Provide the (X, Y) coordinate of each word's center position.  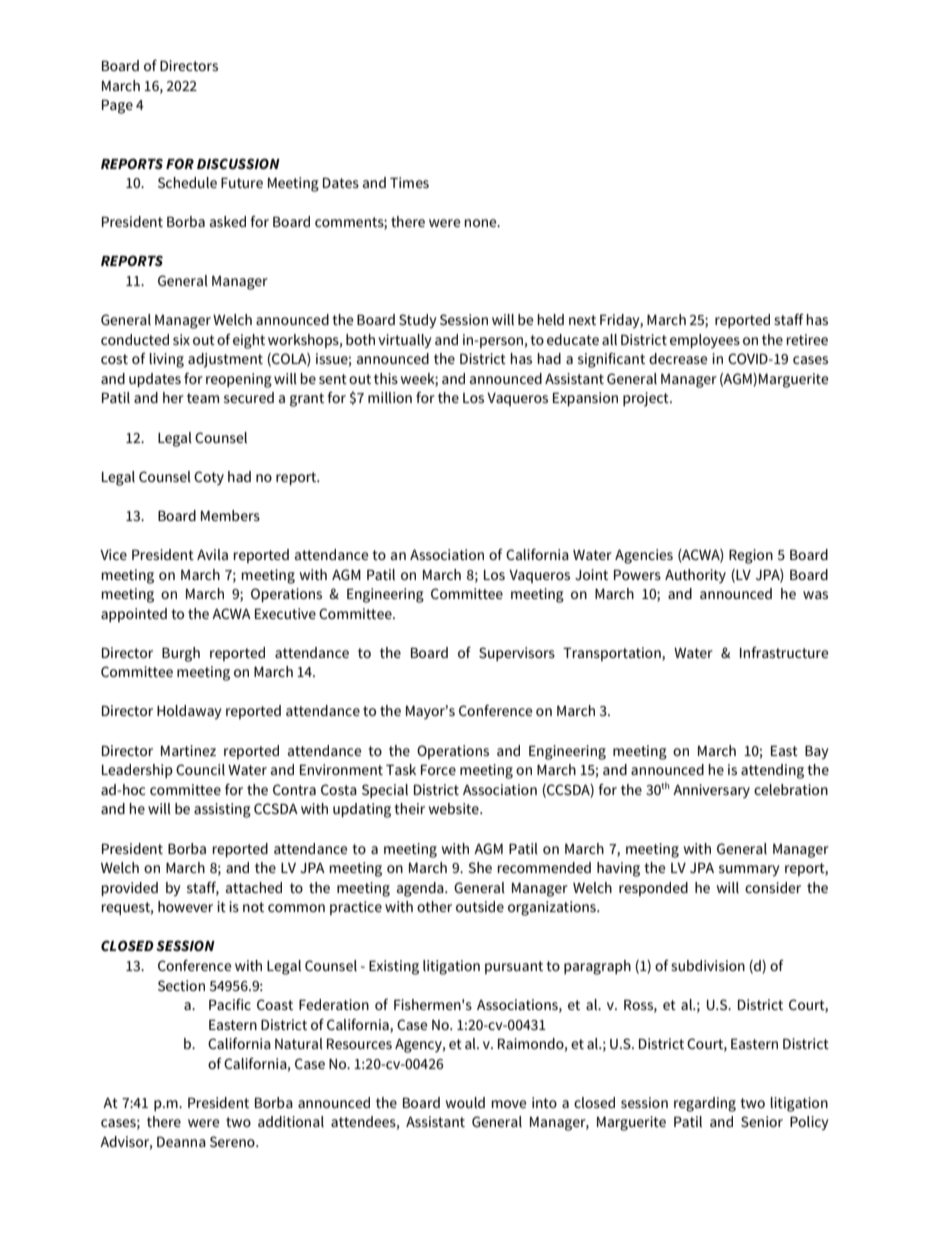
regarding (705, 1104)
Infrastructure (784, 652)
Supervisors (517, 654)
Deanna (181, 1141)
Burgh (181, 654)
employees (705, 341)
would (465, 1102)
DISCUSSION (238, 163)
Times (409, 182)
